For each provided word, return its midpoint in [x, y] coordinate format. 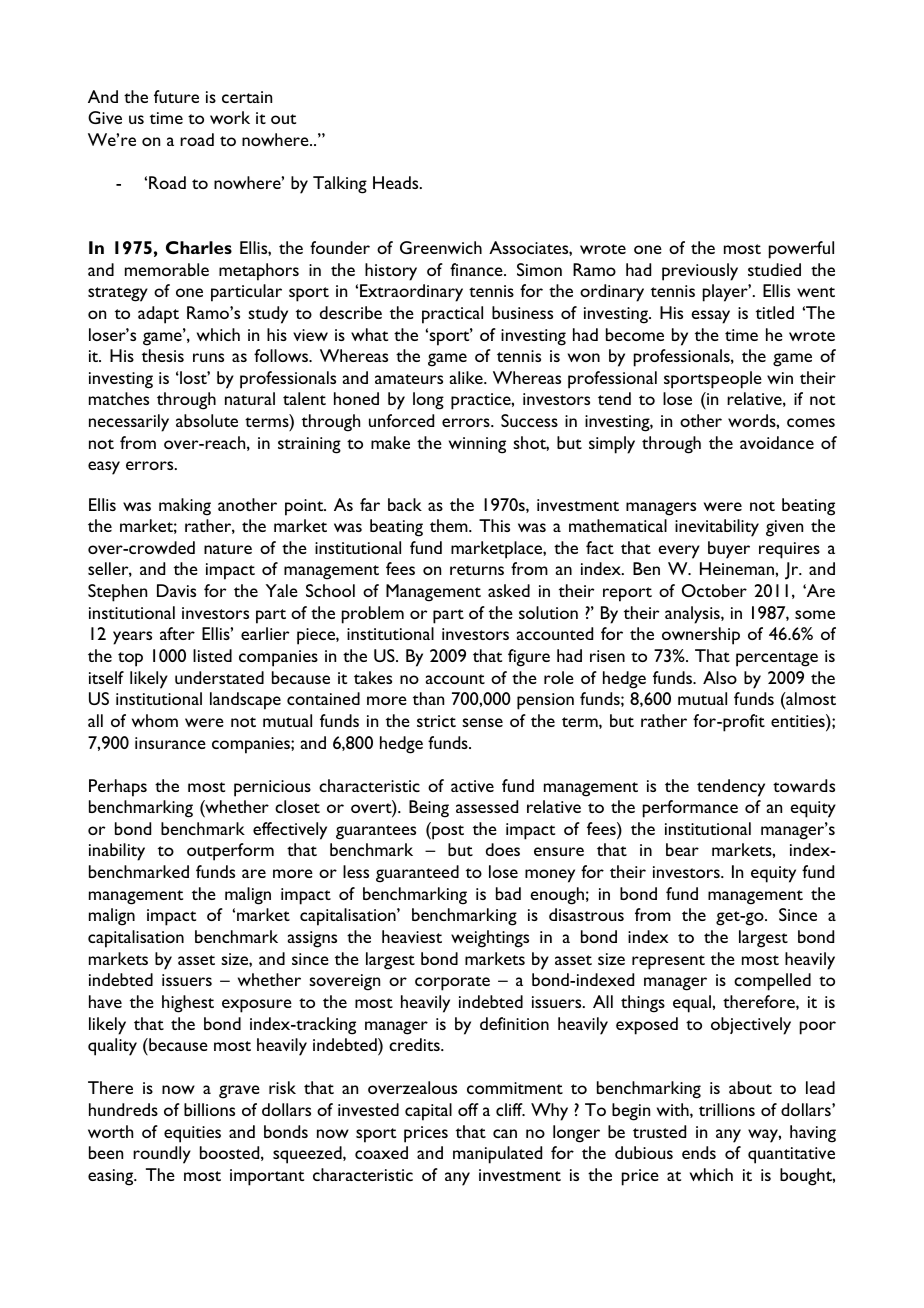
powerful [801, 250]
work [230, 117]
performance [690, 809]
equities [192, 1134]
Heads [397, 182]
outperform [230, 852]
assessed [487, 806]
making [185, 507]
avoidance [777, 442]
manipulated [497, 1155]
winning [477, 445]
